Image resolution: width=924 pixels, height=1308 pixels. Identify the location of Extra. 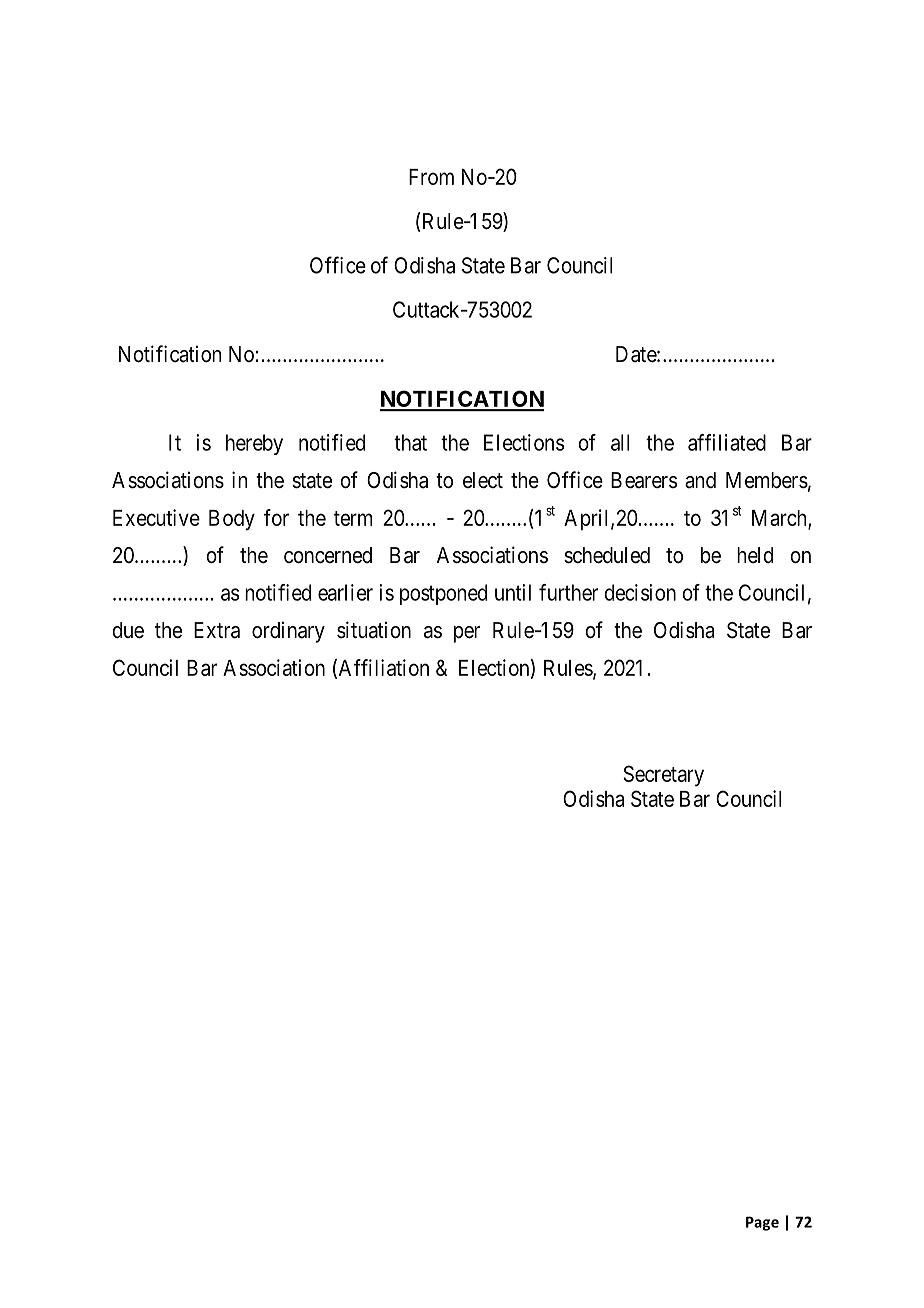
(217, 630).
